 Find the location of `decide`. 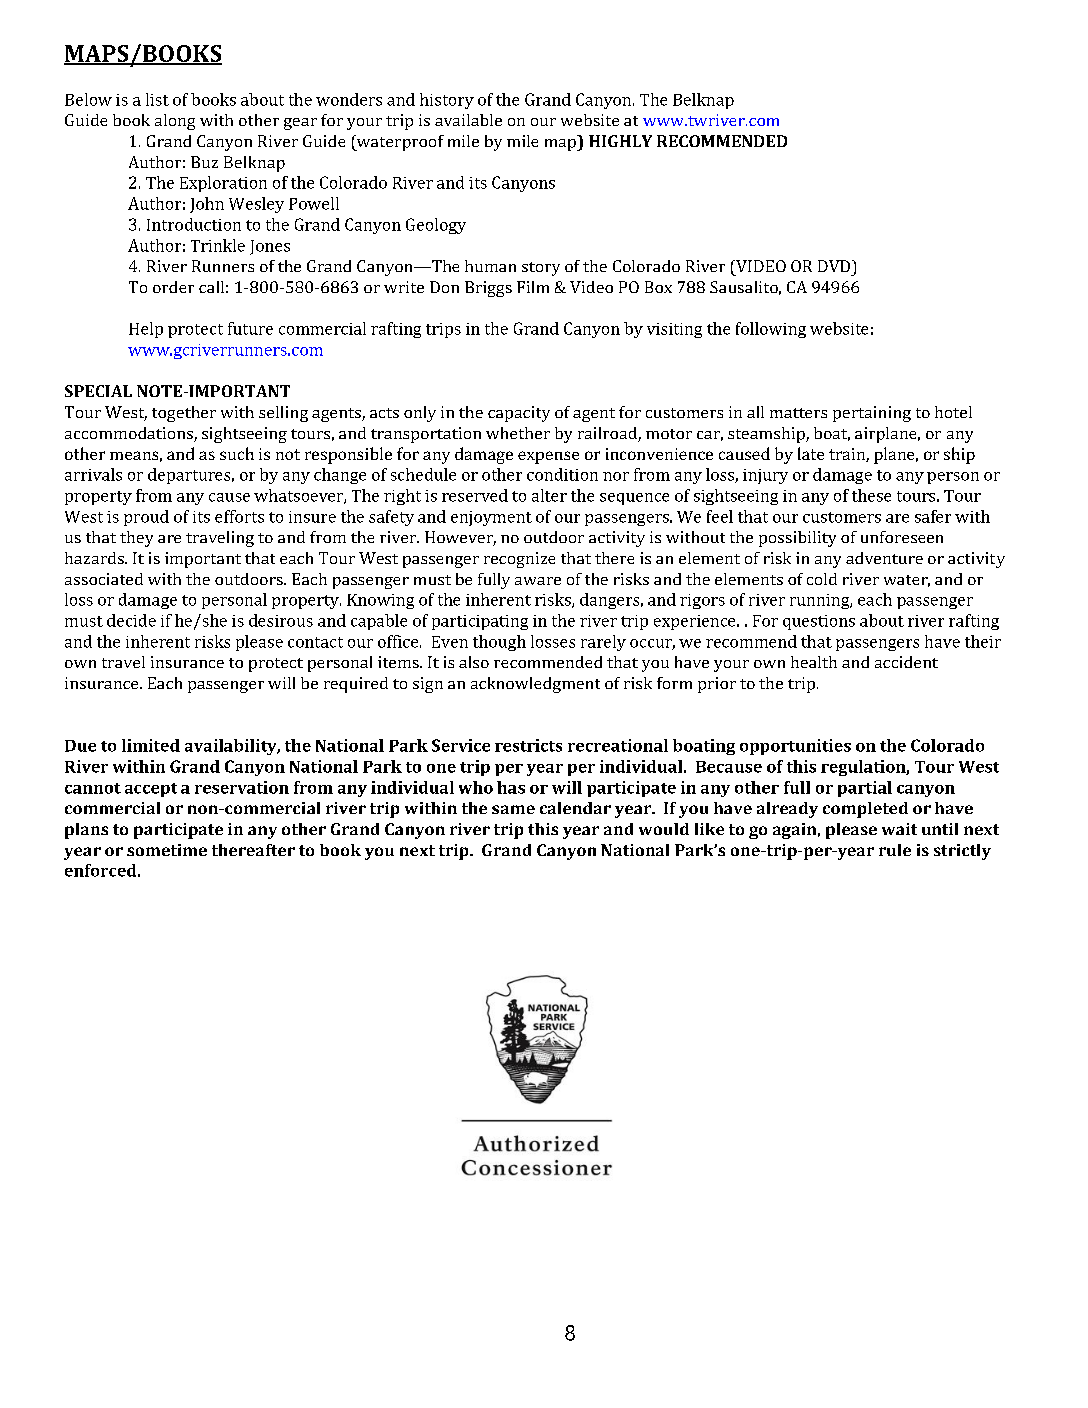

decide is located at coordinates (131, 620).
